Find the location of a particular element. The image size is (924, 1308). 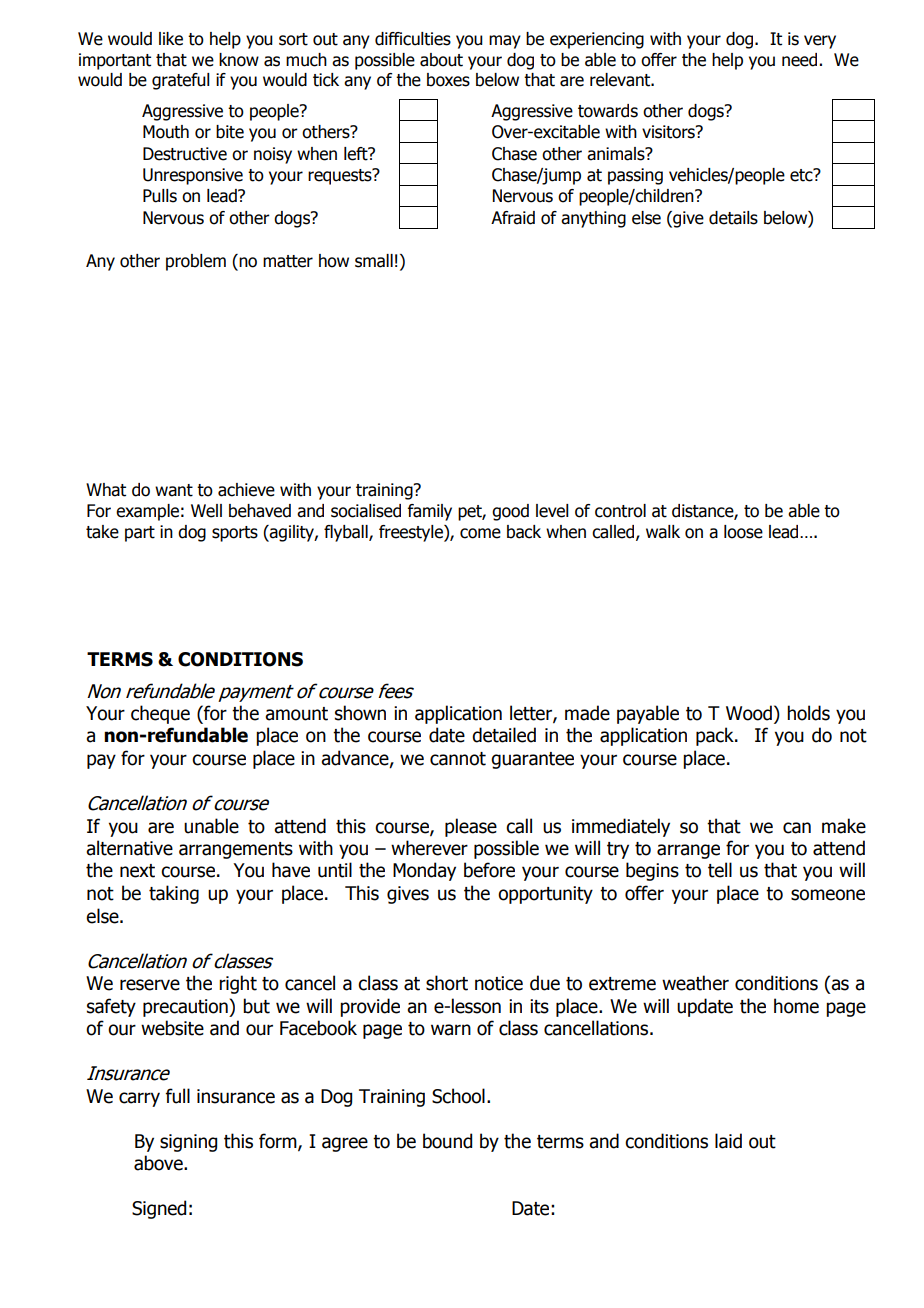

boxes is located at coordinates (448, 80).
